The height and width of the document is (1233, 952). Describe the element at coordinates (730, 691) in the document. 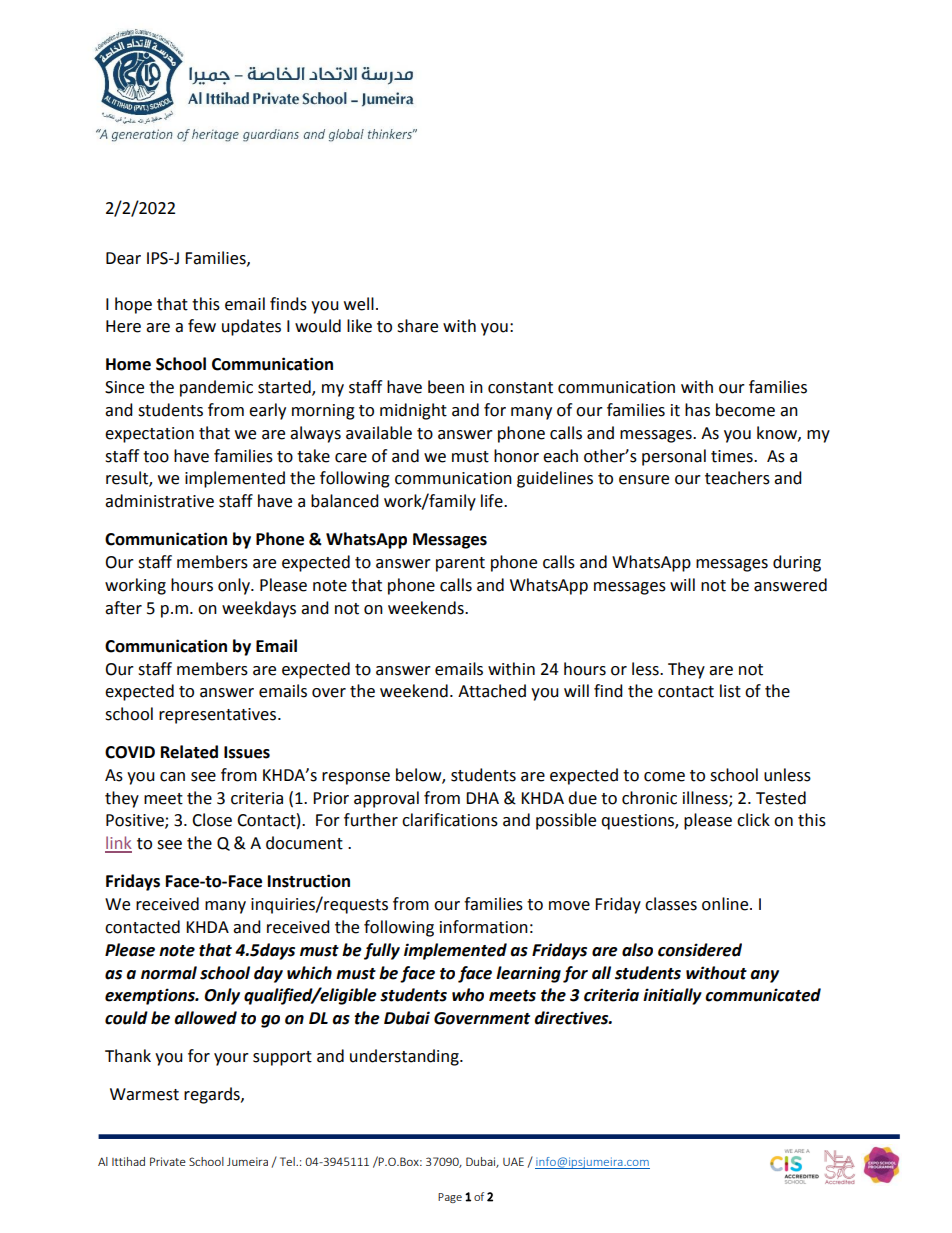

I see `list` at that location.
